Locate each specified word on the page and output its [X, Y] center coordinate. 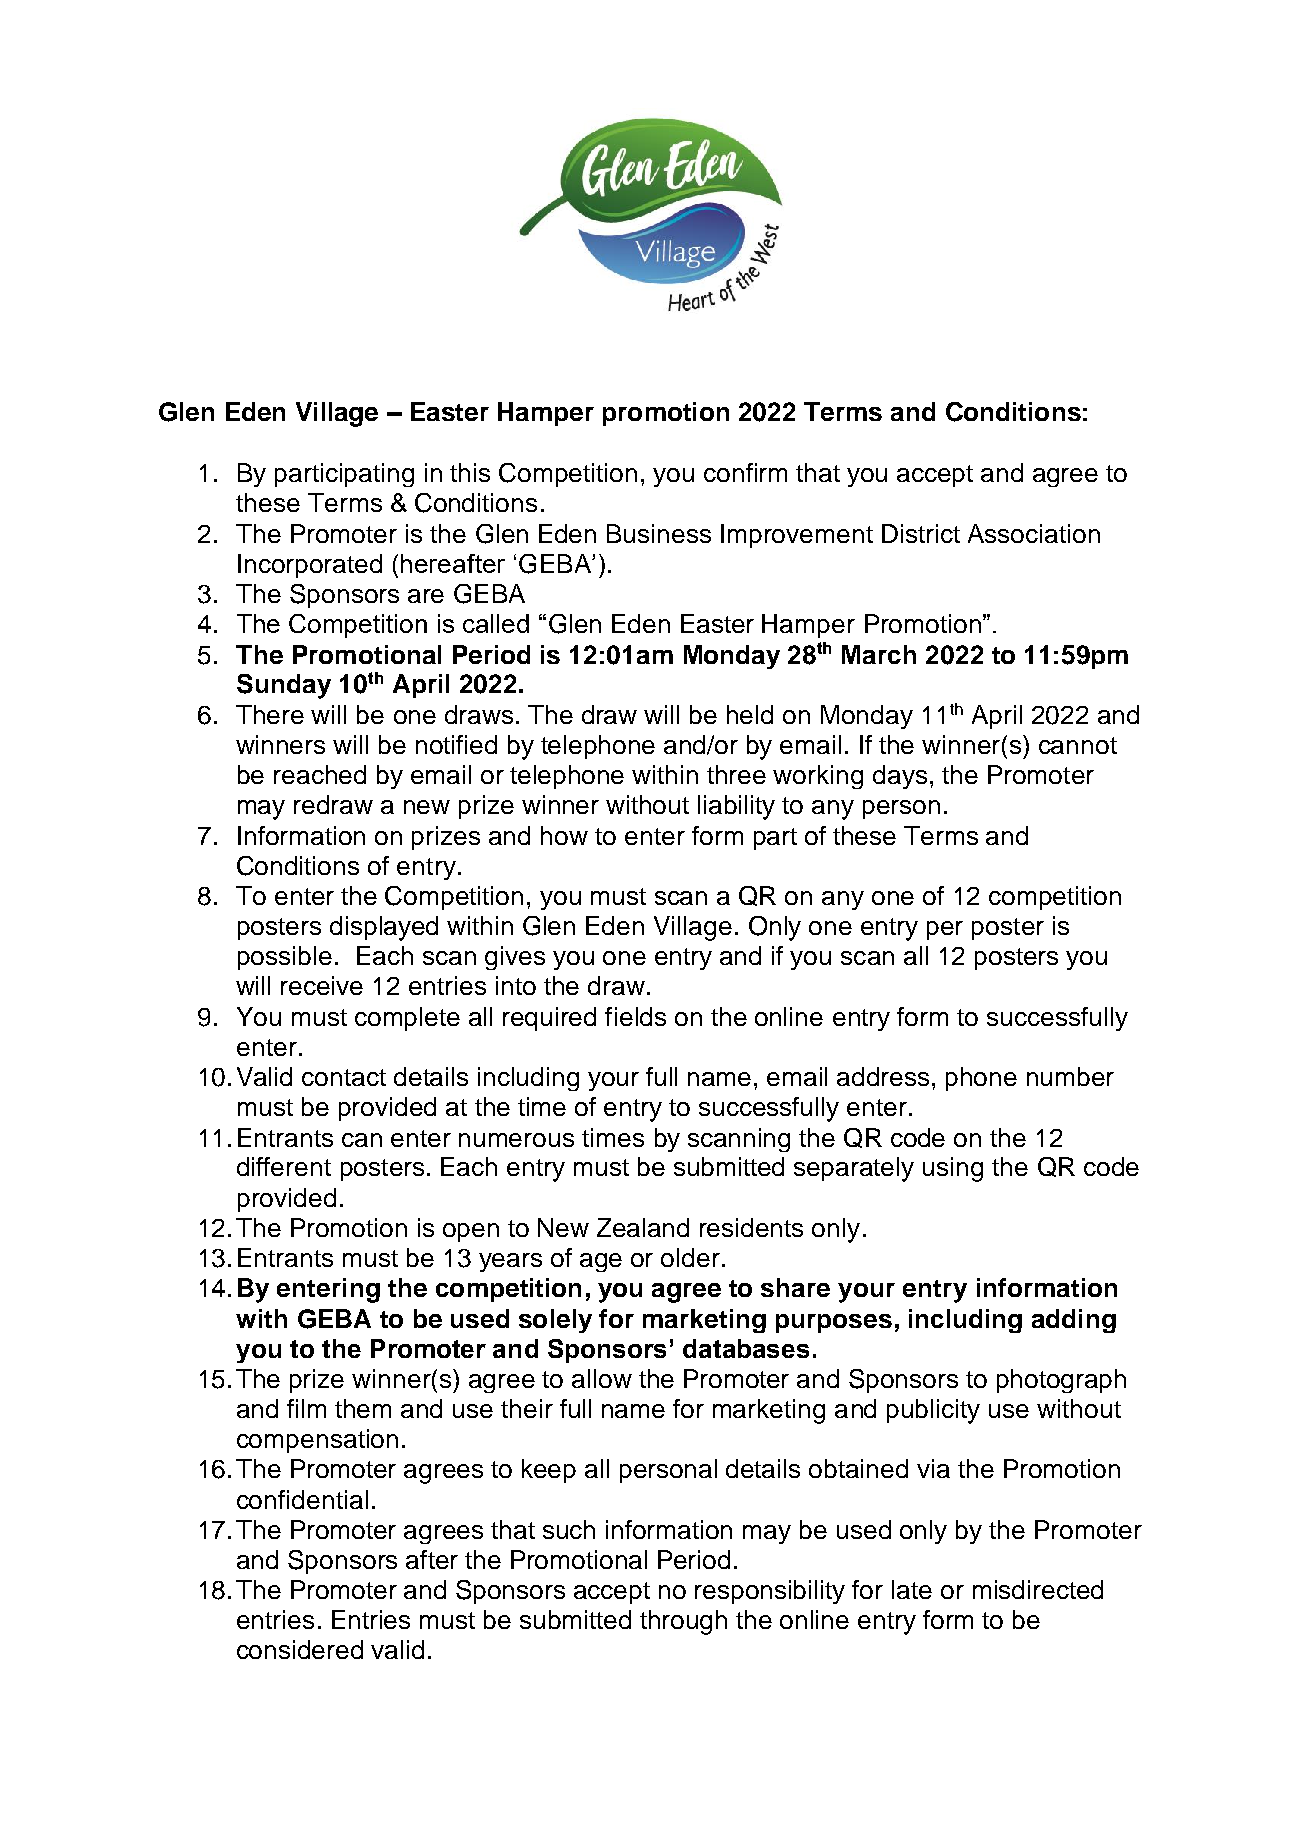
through [683, 1622]
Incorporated [310, 566]
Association [1034, 533]
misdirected [1038, 1589]
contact [344, 1077]
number [1070, 1076]
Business [659, 533]
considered [300, 1649]
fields [635, 1016]
